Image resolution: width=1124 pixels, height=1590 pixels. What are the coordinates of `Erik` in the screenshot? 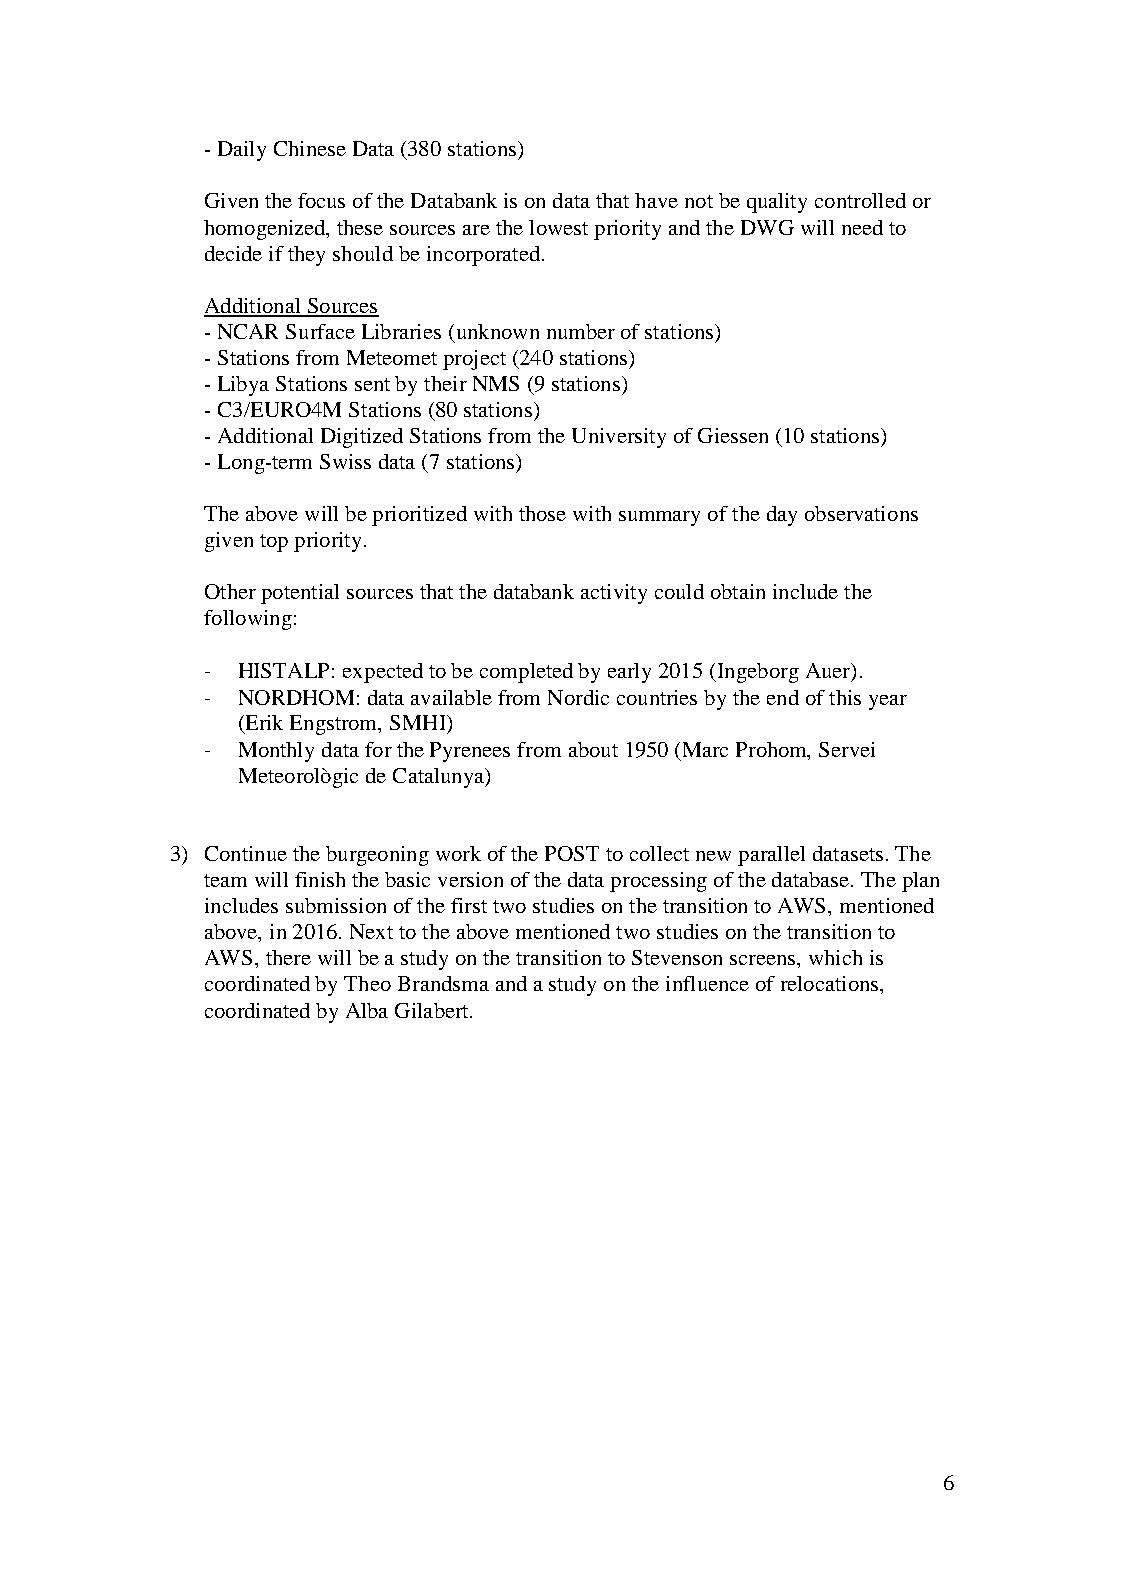 It's located at (263, 724).
